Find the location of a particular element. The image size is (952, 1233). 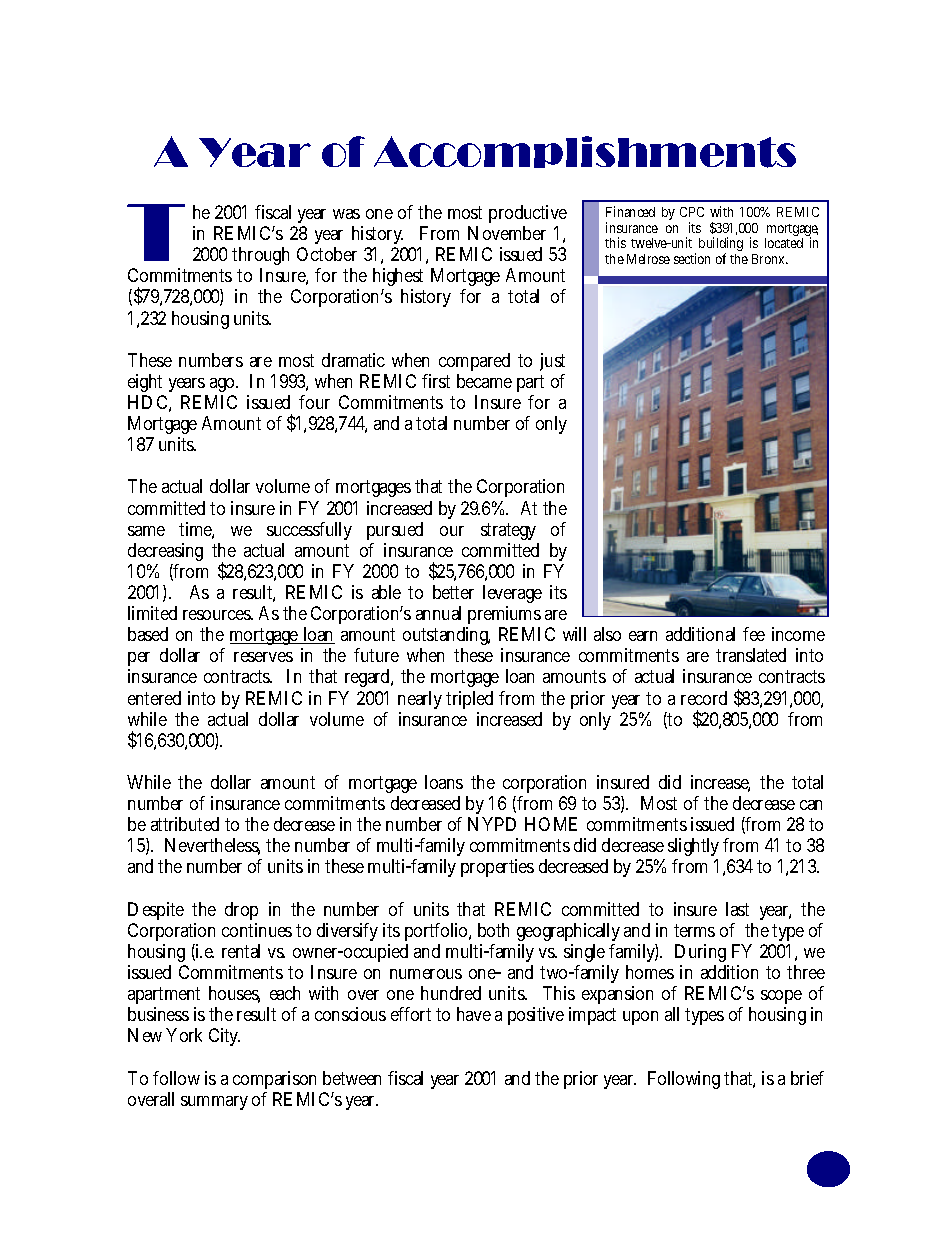

tripled is located at coordinates (469, 700).
